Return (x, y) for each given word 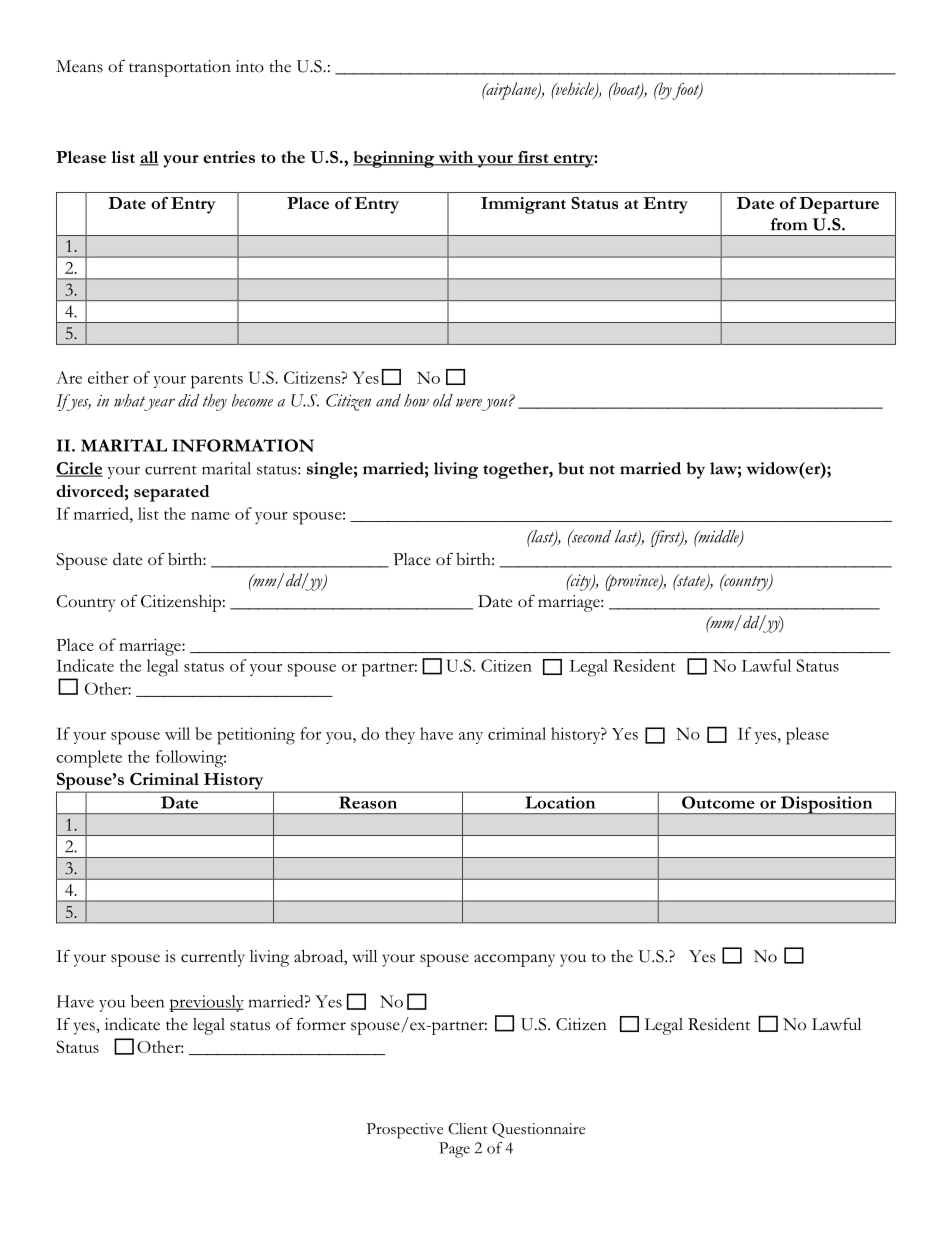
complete (89, 759)
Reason (368, 802)
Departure (839, 205)
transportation (180, 68)
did (188, 400)
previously (206, 1003)
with (456, 158)
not (602, 470)
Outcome (718, 802)
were (469, 403)
